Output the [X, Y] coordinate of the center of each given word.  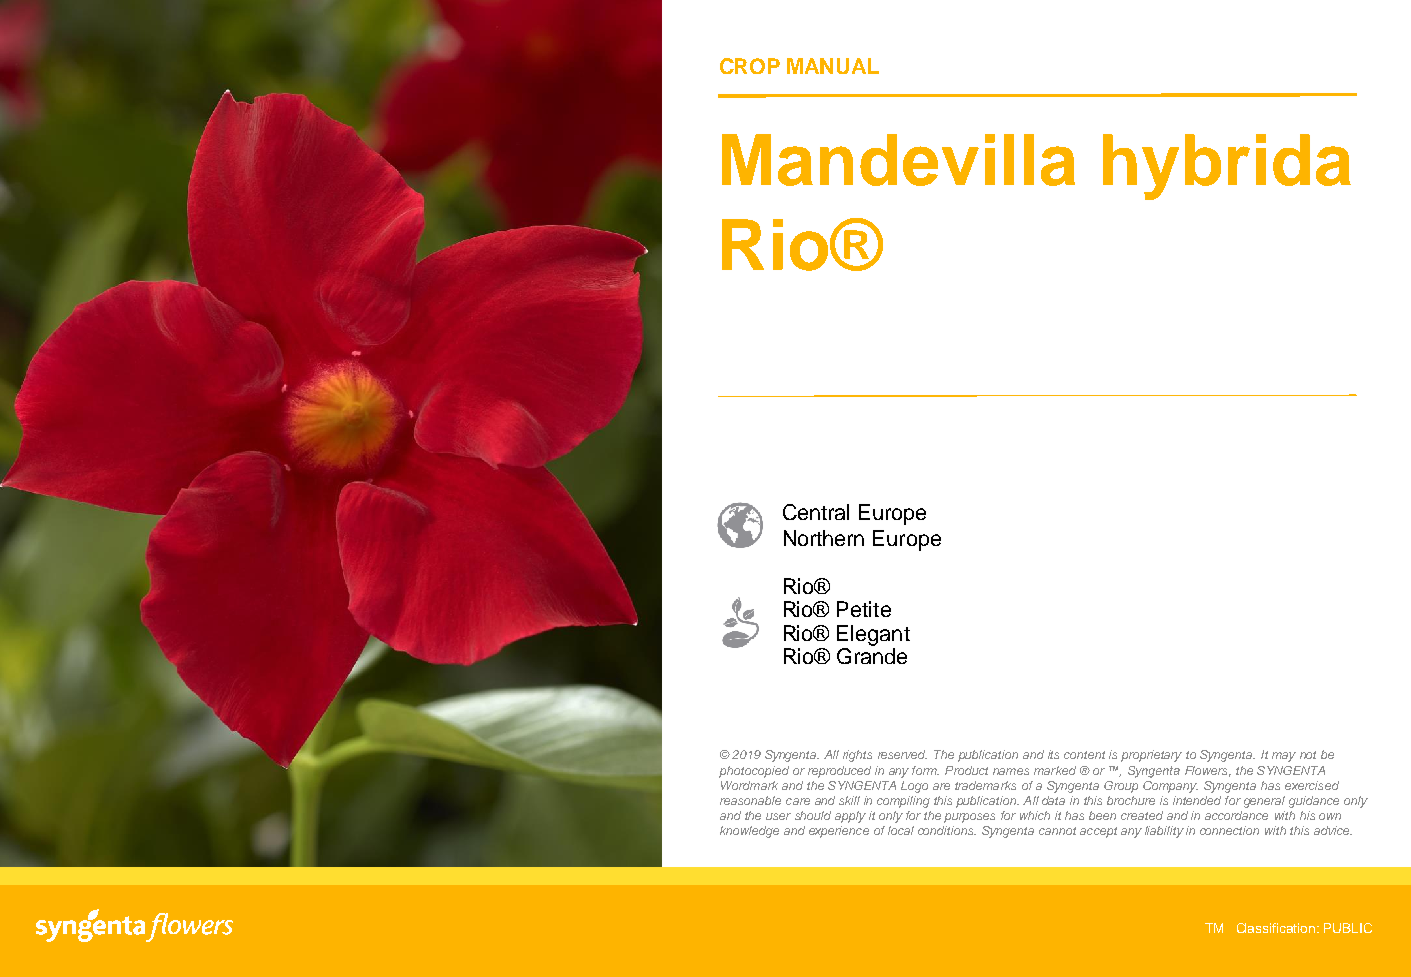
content [1084, 755]
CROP [750, 66]
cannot [1057, 831]
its [1053, 754]
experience [839, 832]
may [1284, 757]
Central [816, 512]
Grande [872, 656]
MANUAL [833, 66]
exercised [1312, 785]
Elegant [873, 635]
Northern [824, 538]
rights [857, 756]
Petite [864, 609]
